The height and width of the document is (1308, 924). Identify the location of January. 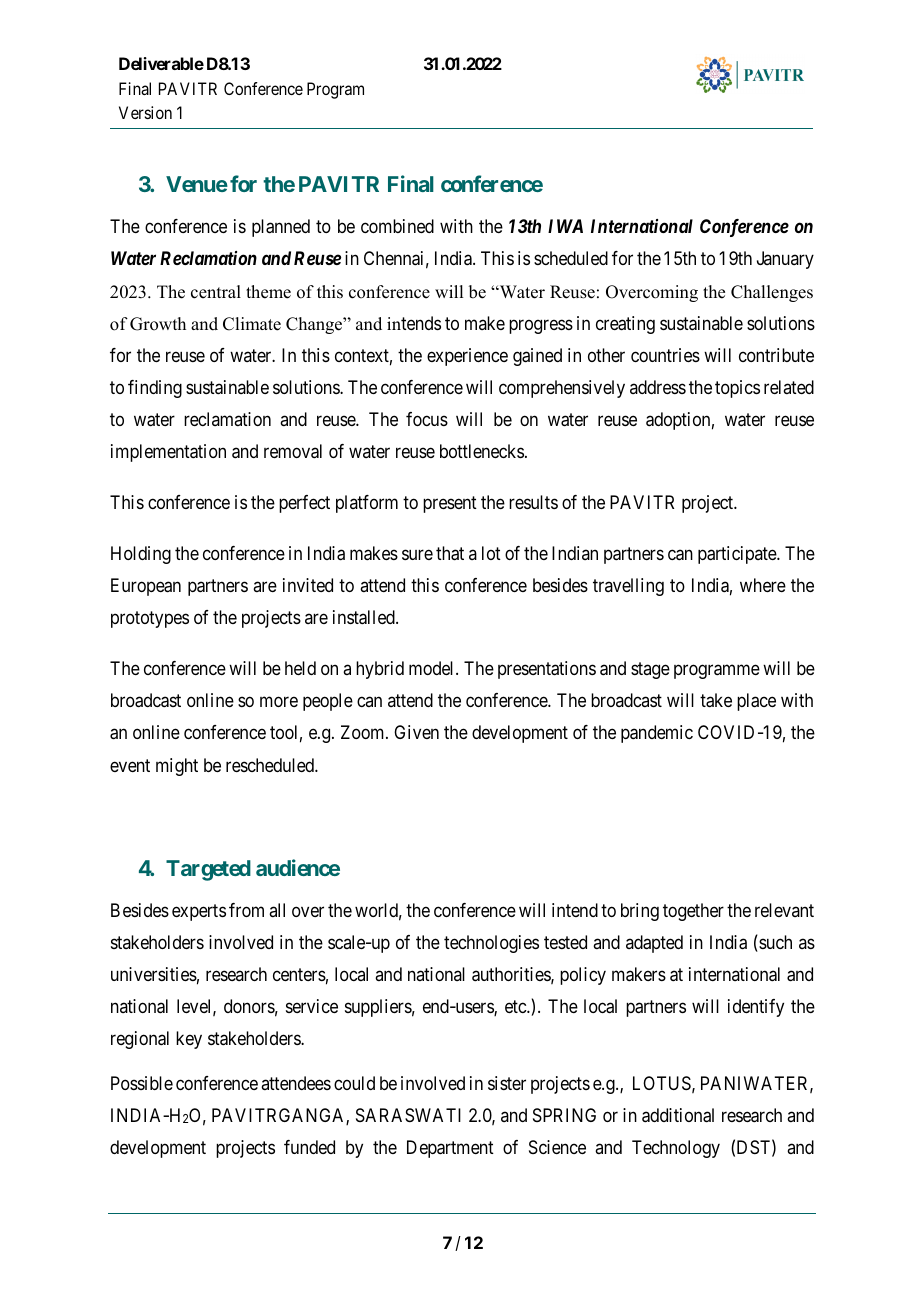
(785, 260).
